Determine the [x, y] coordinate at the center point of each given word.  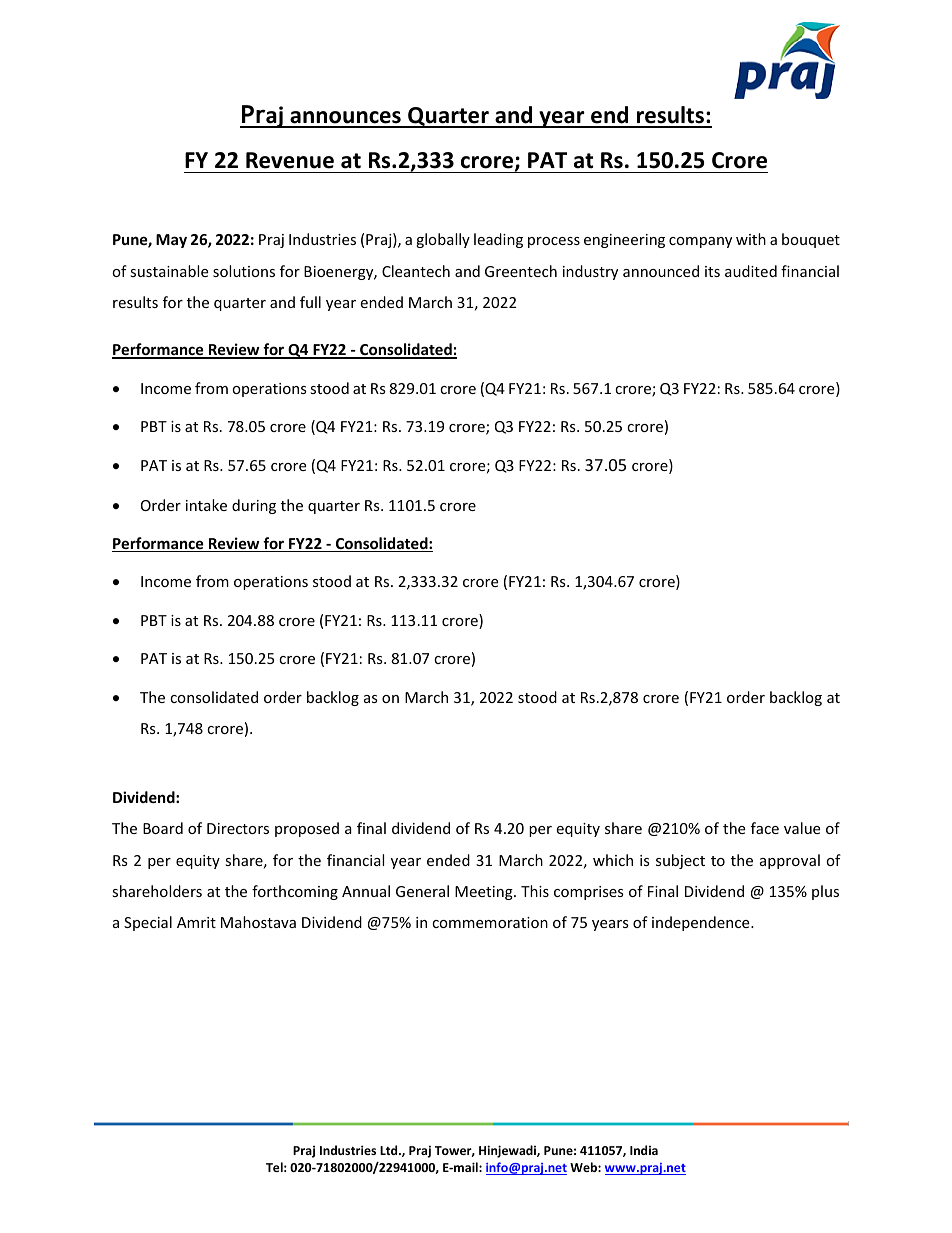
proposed [307, 829]
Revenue [290, 160]
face [765, 828]
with [751, 239]
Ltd [390, 1150]
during [254, 506]
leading [498, 240]
